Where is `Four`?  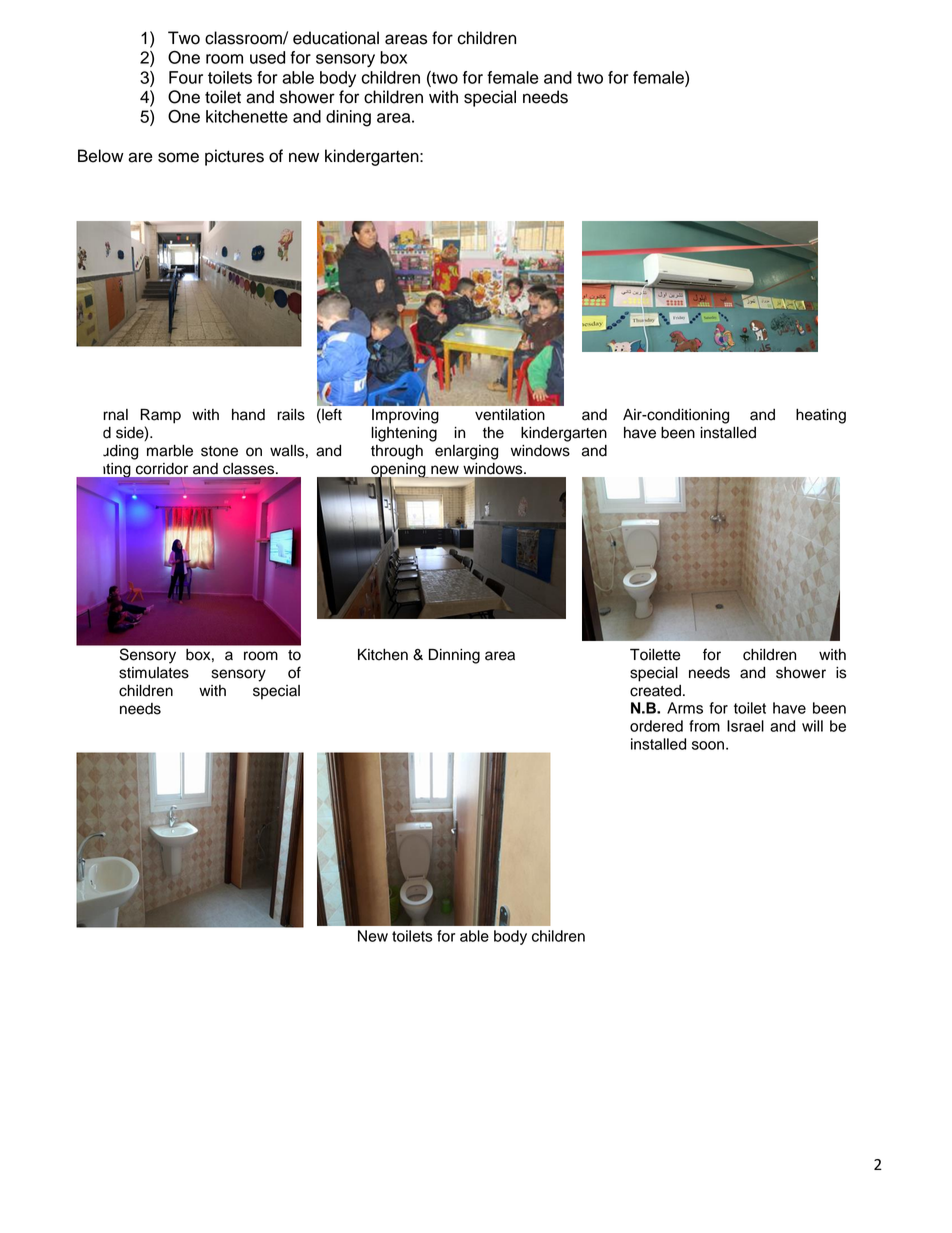
Four is located at coordinates (186, 77).
